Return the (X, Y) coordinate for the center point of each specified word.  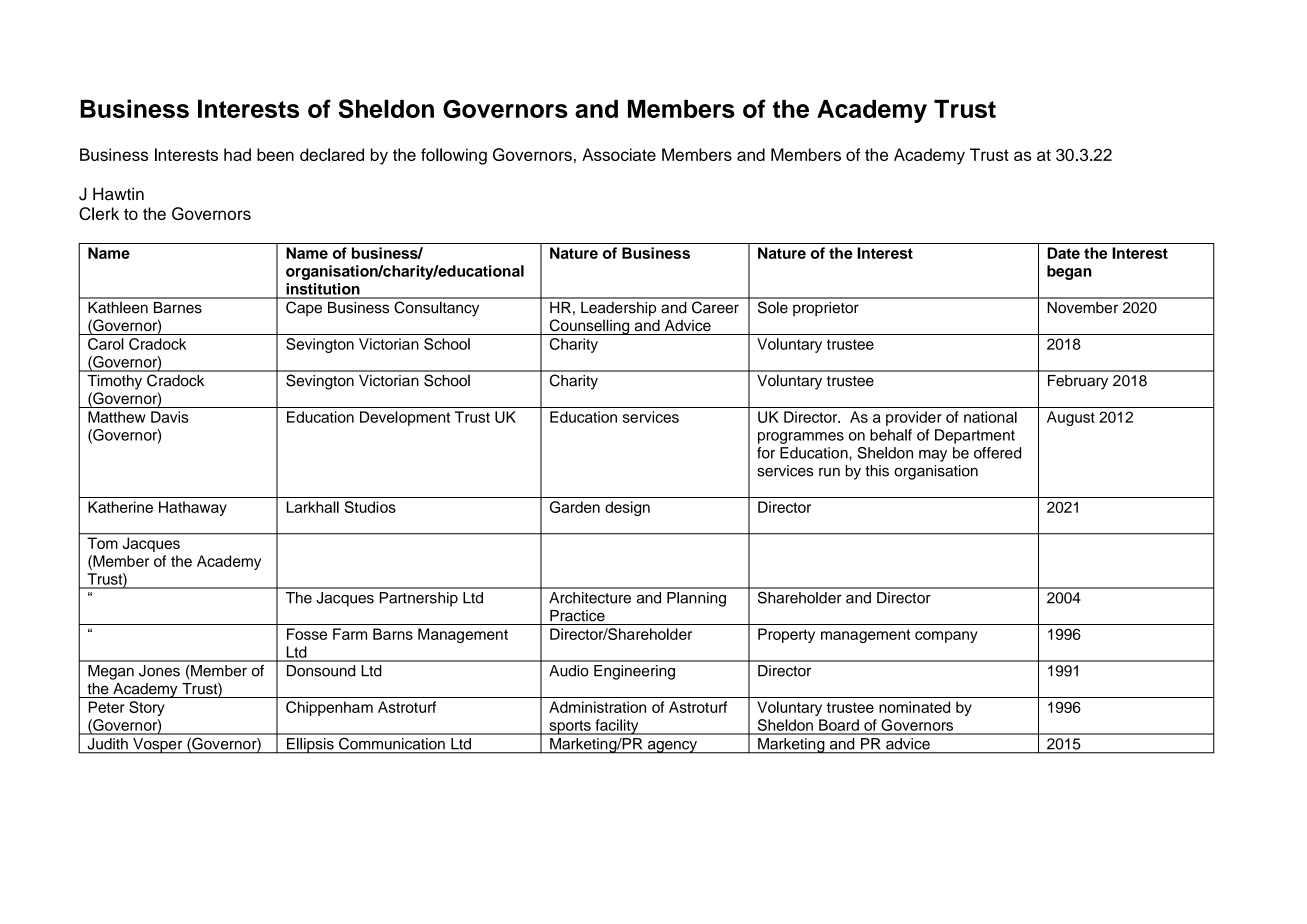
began (1069, 272)
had (237, 154)
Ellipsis (310, 746)
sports (570, 727)
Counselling (589, 327)
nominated (914, 707)
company (946, 637)
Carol (106, 344)
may (933, 456)
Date (1063, 253)
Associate (619, 154)
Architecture (590, 598)
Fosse (307, 634)
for (766, 453)
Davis (170, 417)
